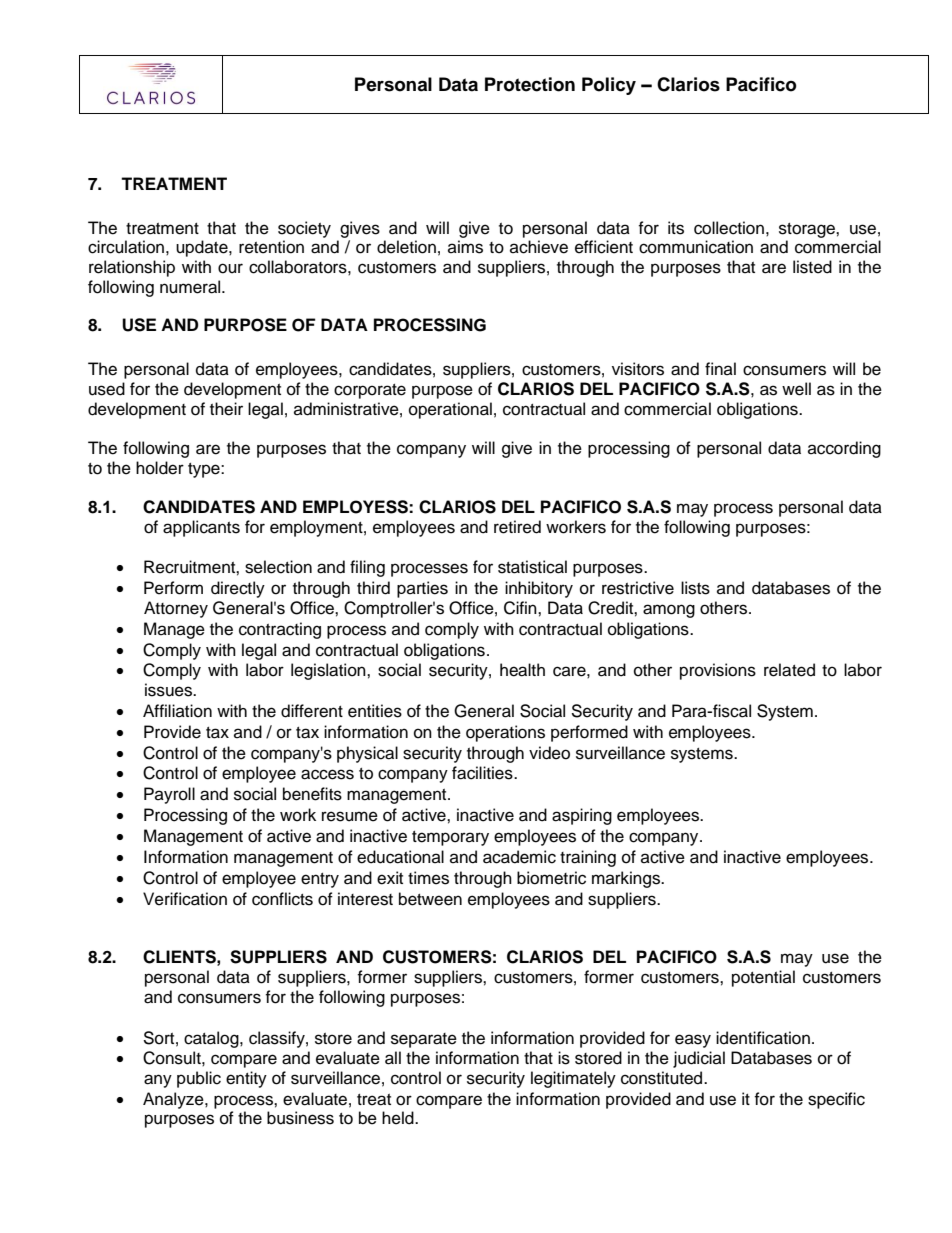 The height and width of the document is (1233, 952). Describe the element at coordinates (450, 410) in the document. I see `operational` at that location.
